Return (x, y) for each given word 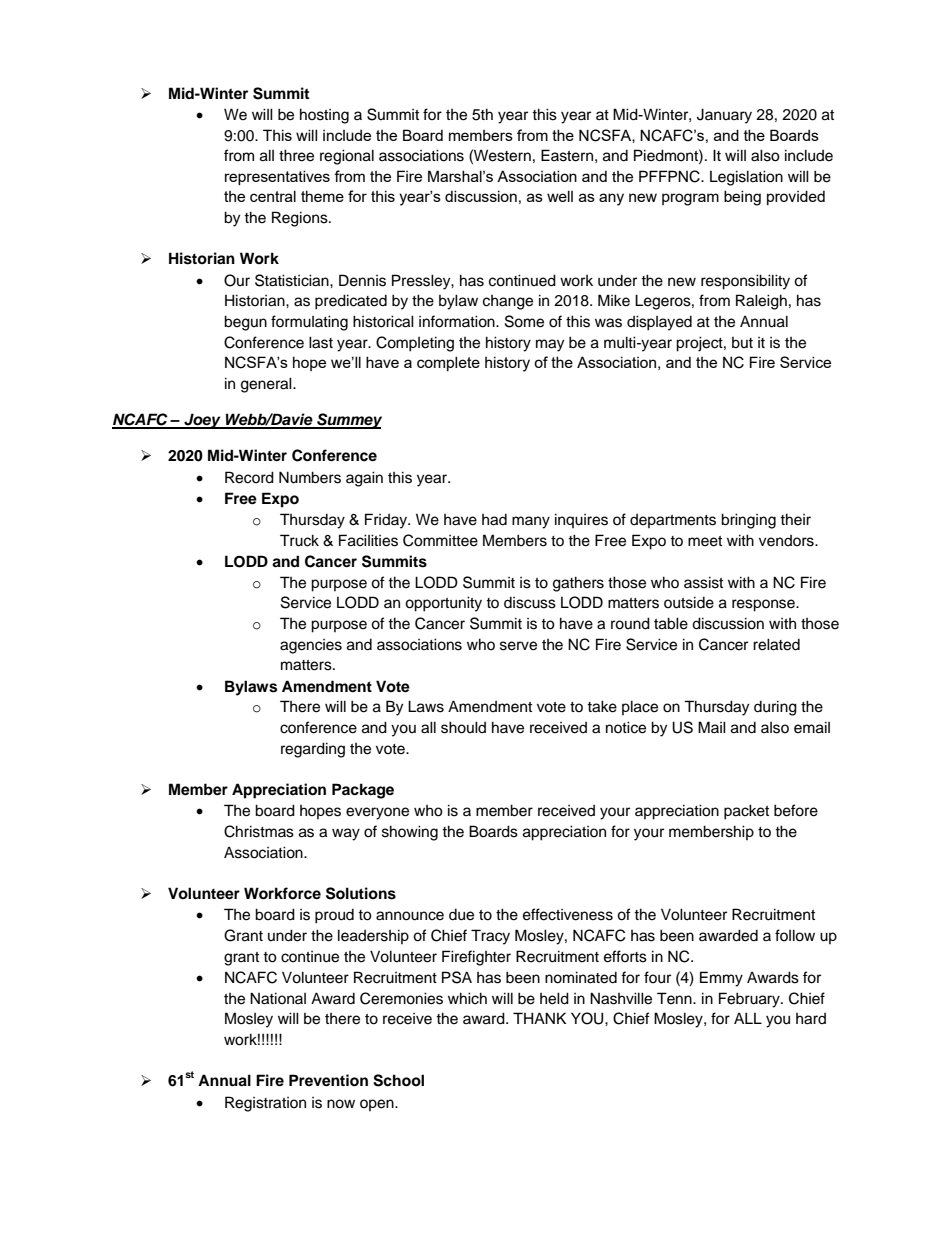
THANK (539, 1018)
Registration (265, 1104)
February (750, 1000)
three (296, 155)
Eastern (567, 155)
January (724, 116)
